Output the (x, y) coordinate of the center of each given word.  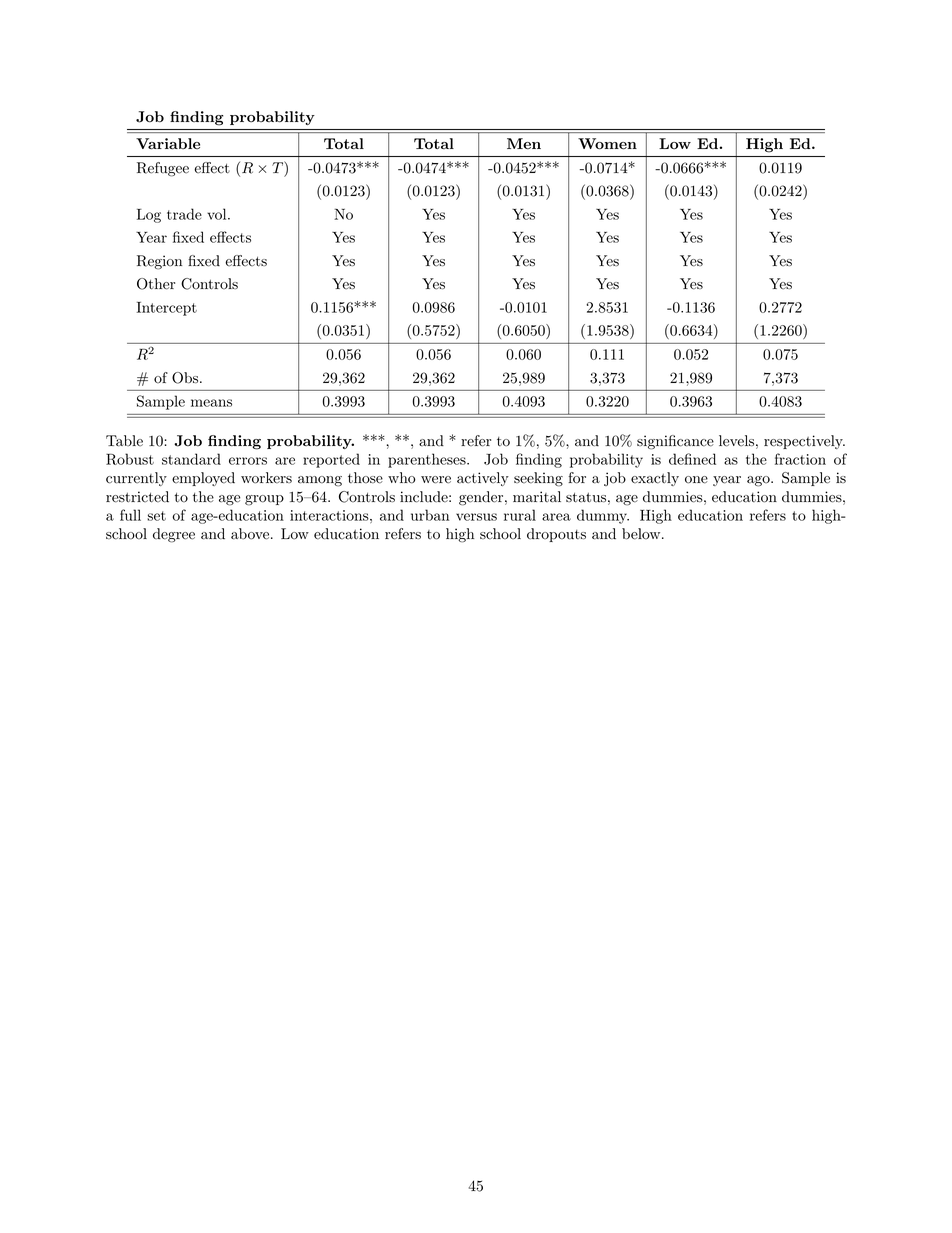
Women (607, 144)
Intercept (167, 309)
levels (736, 441)
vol (218, 214)
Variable (168, 143)
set (156, 516)
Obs (186, 378)
